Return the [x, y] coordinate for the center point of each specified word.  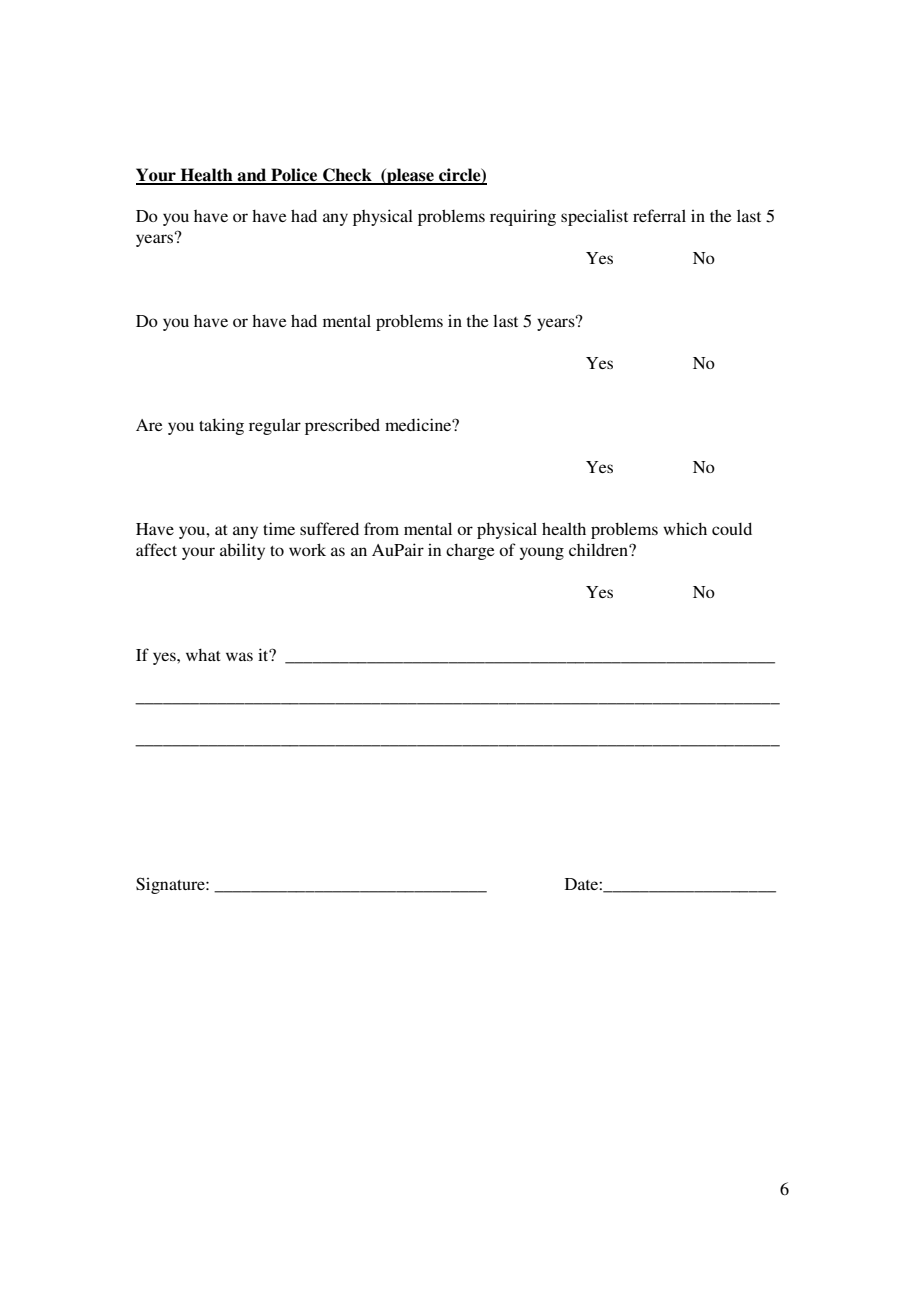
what [203, 655]
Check [347, 176]
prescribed [342, 426]
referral [659, 215]
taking [221, 426]
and [252, 176]
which [685, 528]
